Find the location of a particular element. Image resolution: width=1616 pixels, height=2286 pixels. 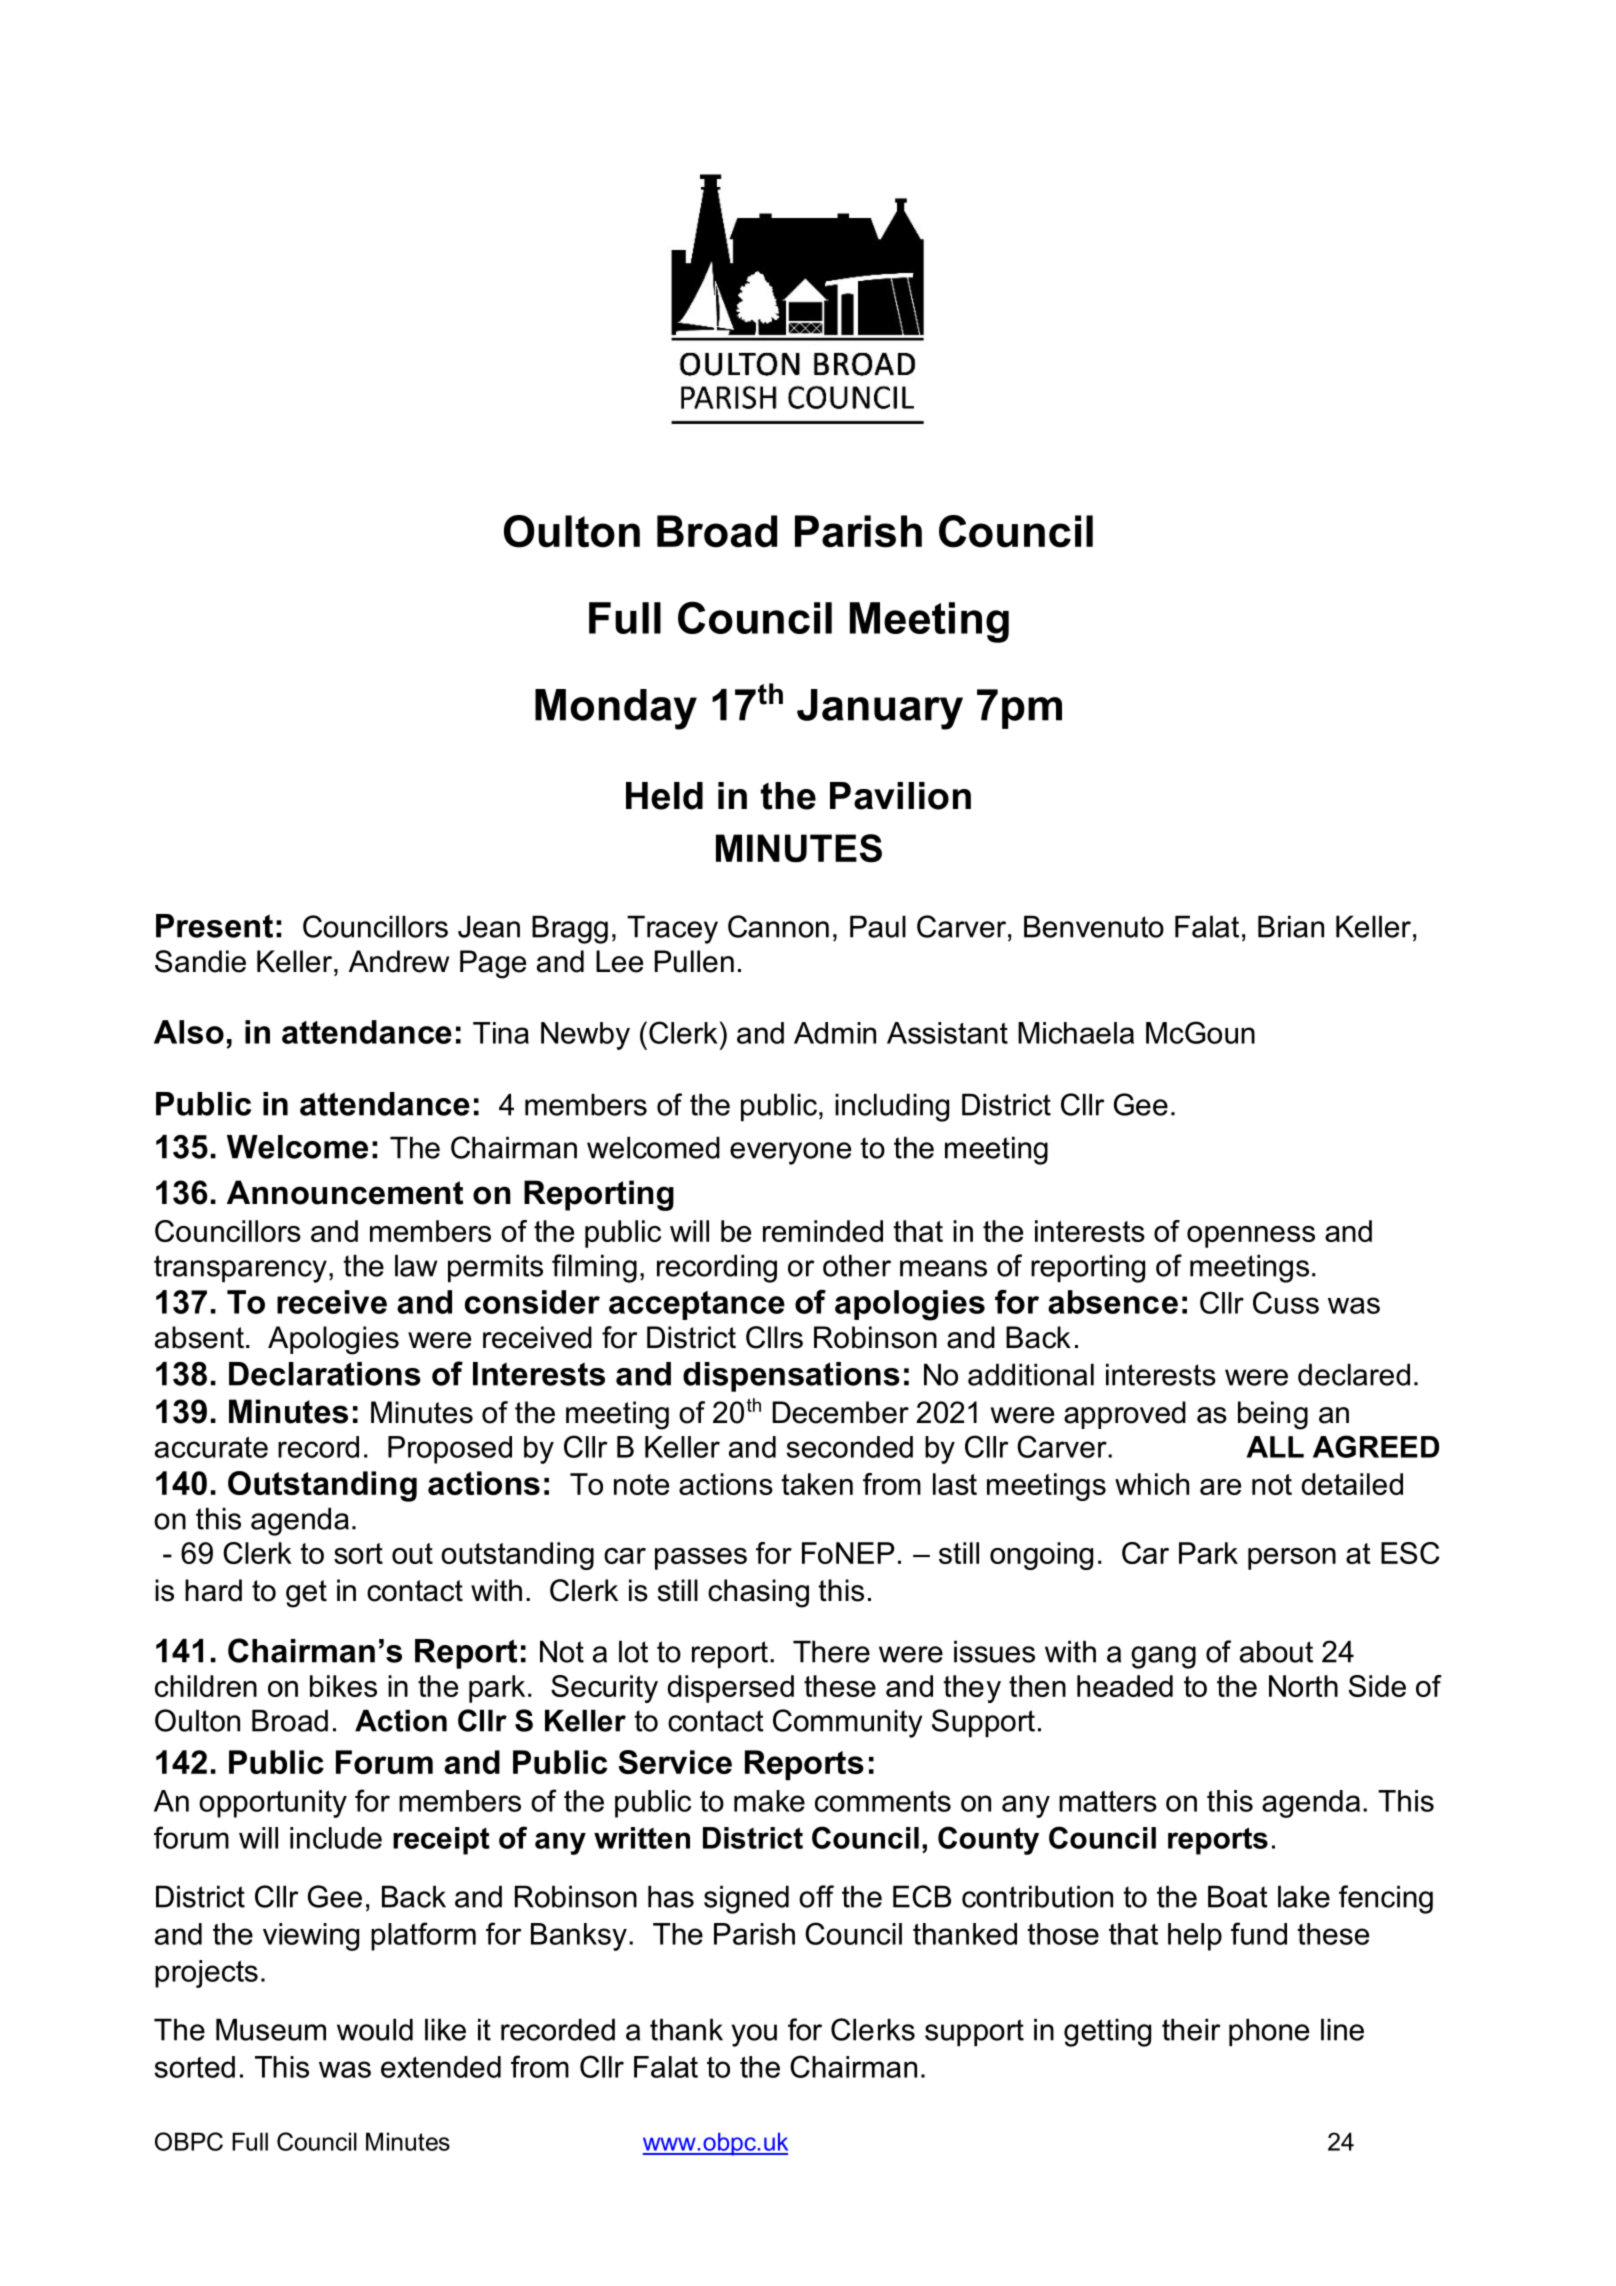

Brian is located at coordinates (1291, 926).
